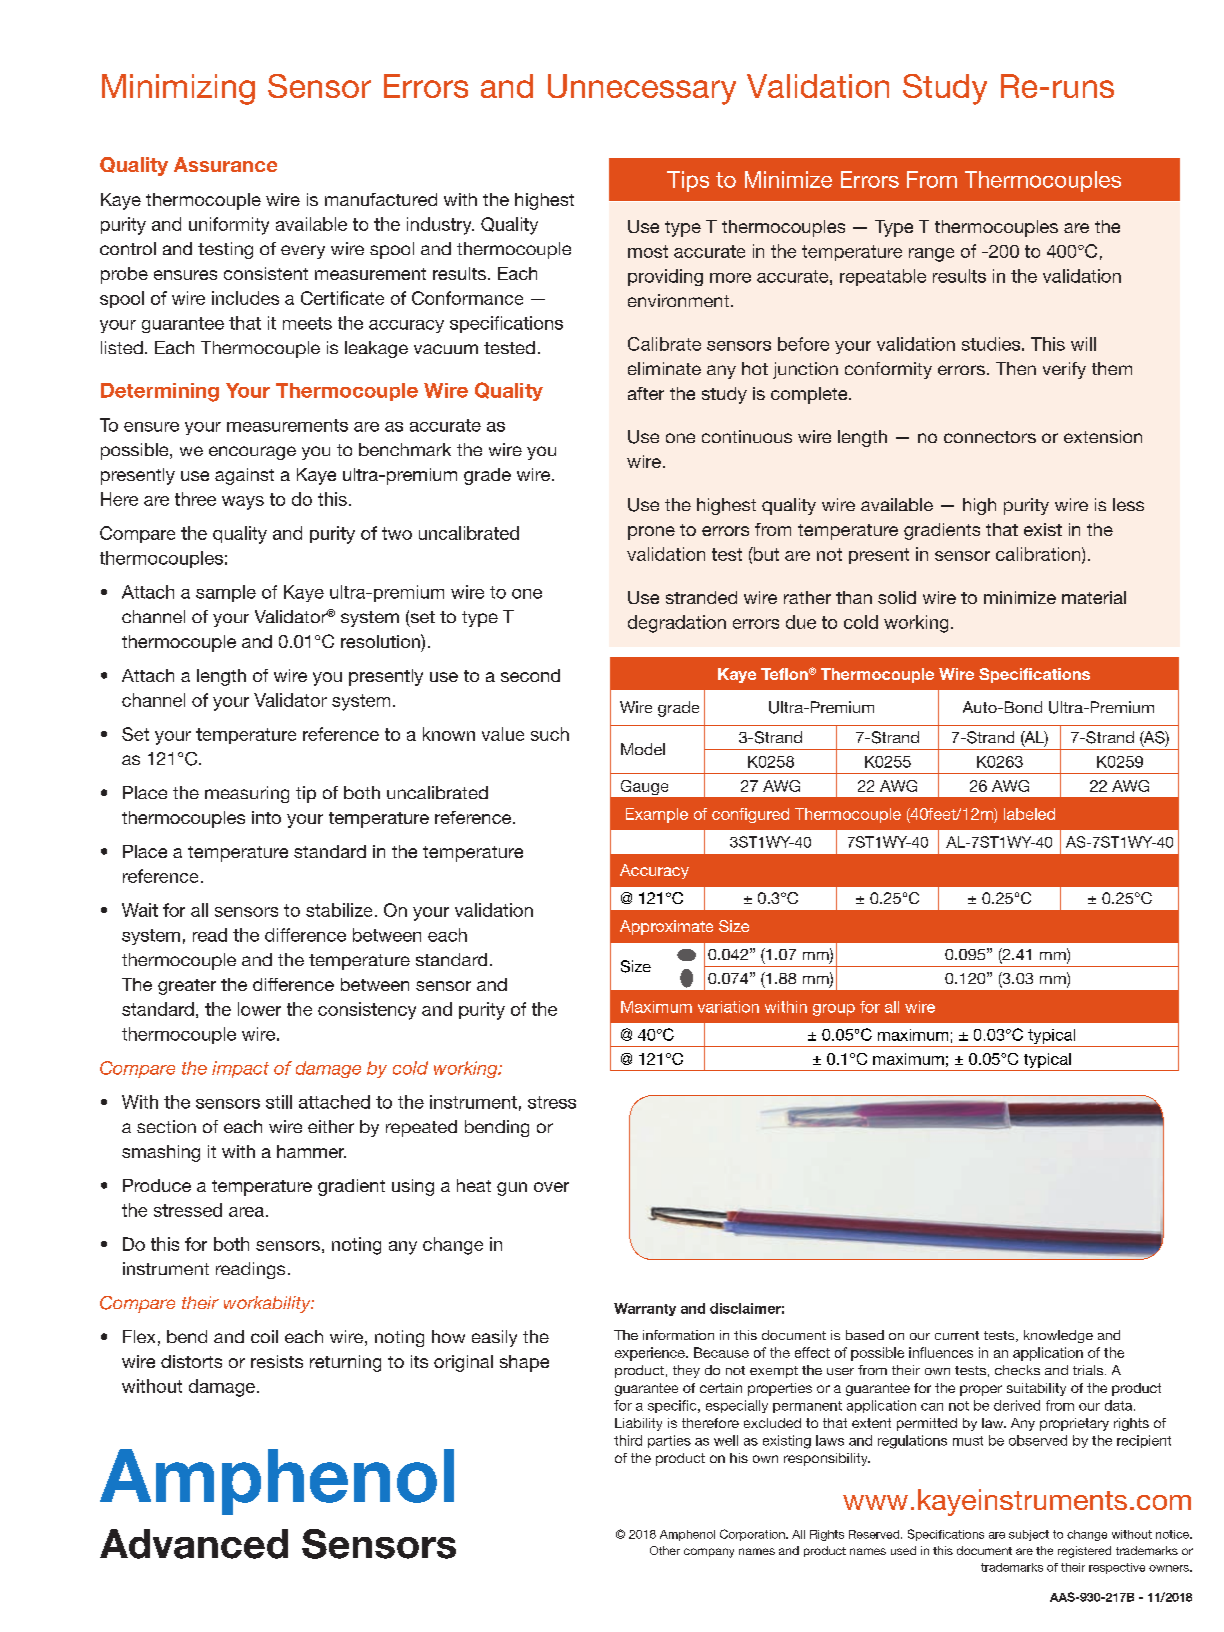 The image size is (1224, 1632). What do you see at coordinates (665, 1550) in the page?
I see `Other` at bounding box center [665, 1550].
